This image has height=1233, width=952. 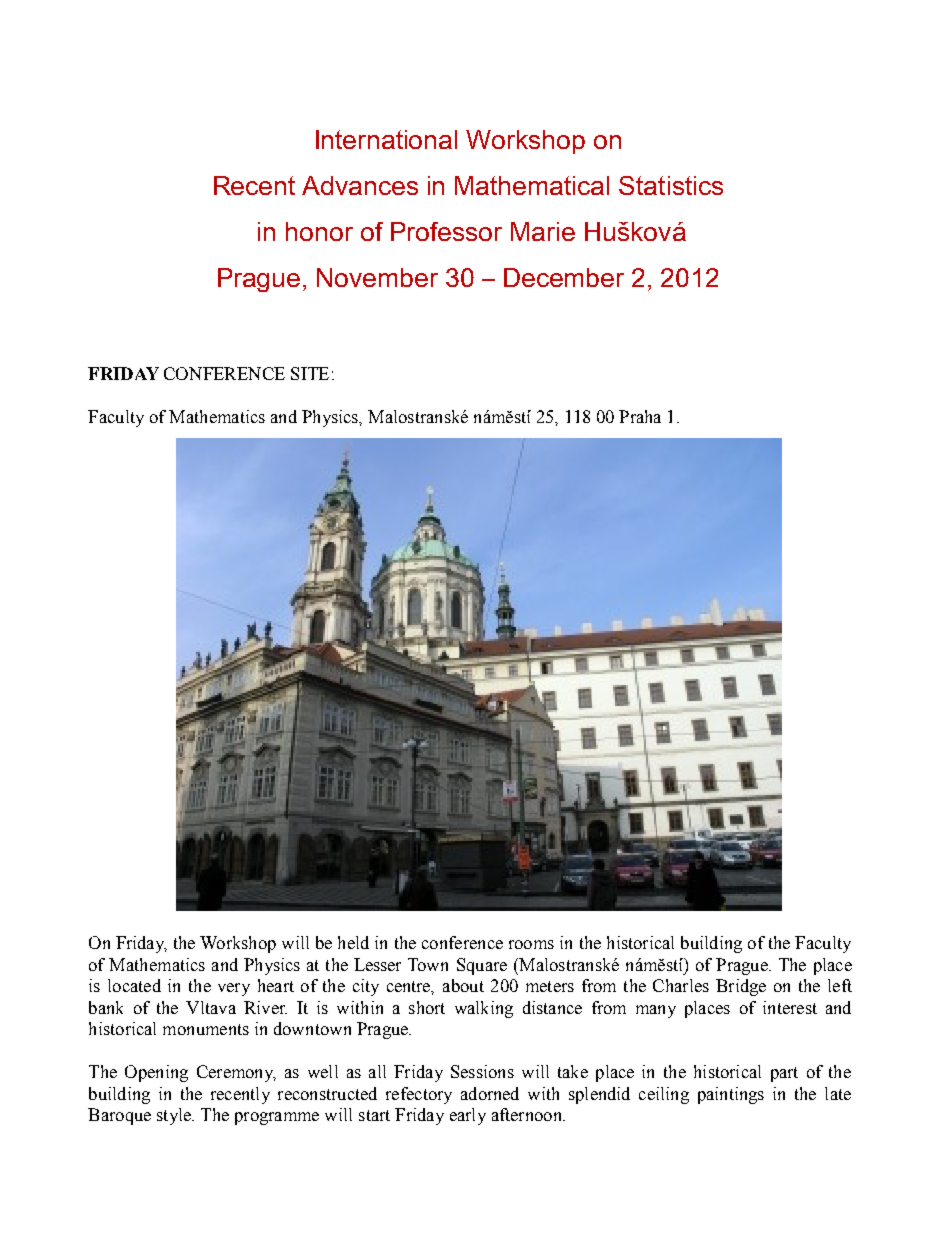 What do you see at coordinates (532, 185) in the image?
I see `Mathematical` at bounding box center [532, 185].
